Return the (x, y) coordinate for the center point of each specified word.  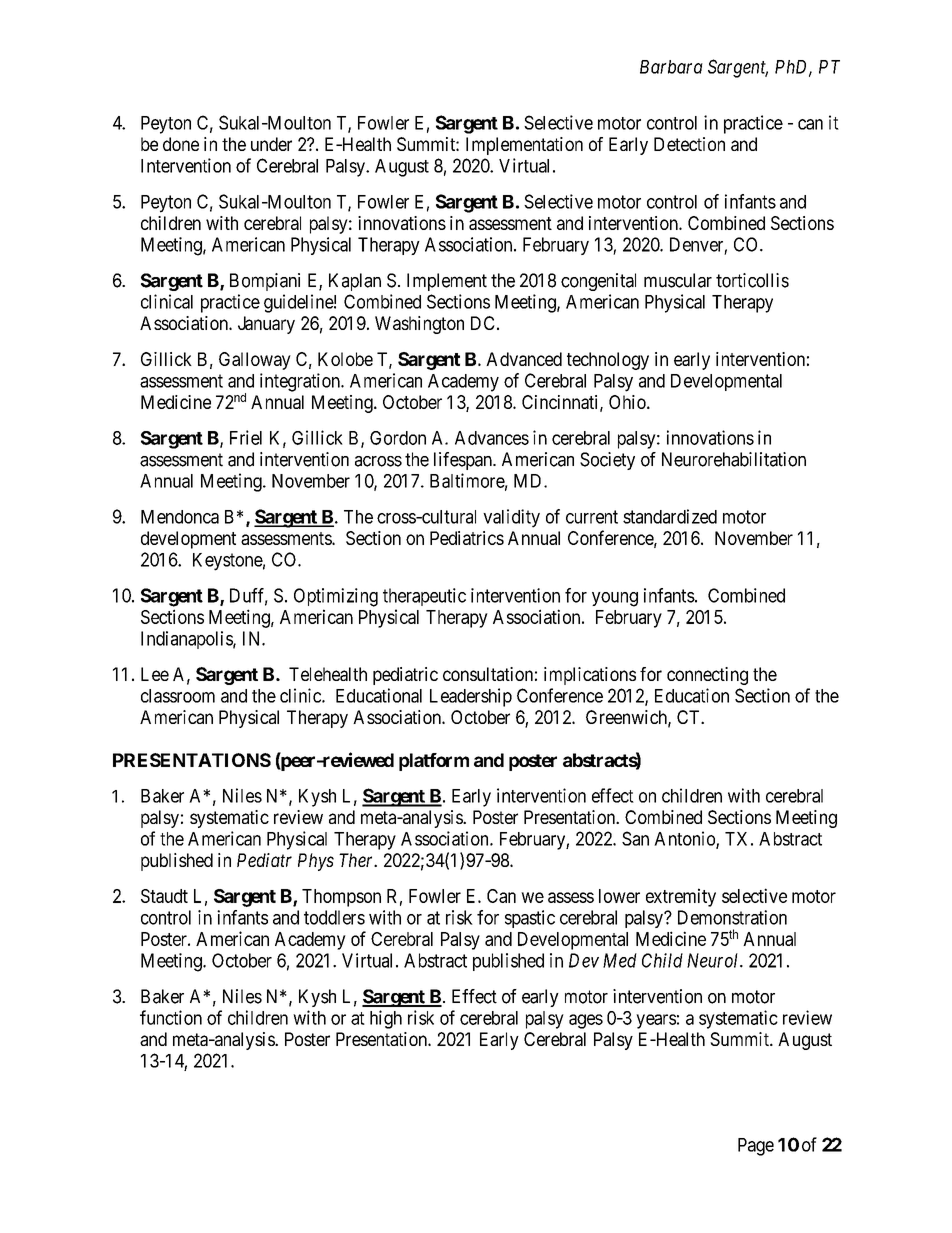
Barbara (671, 67)
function (171, 1017)
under (271, 144)
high (386, 1019)
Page (756, 1147)
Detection (689, 144)
